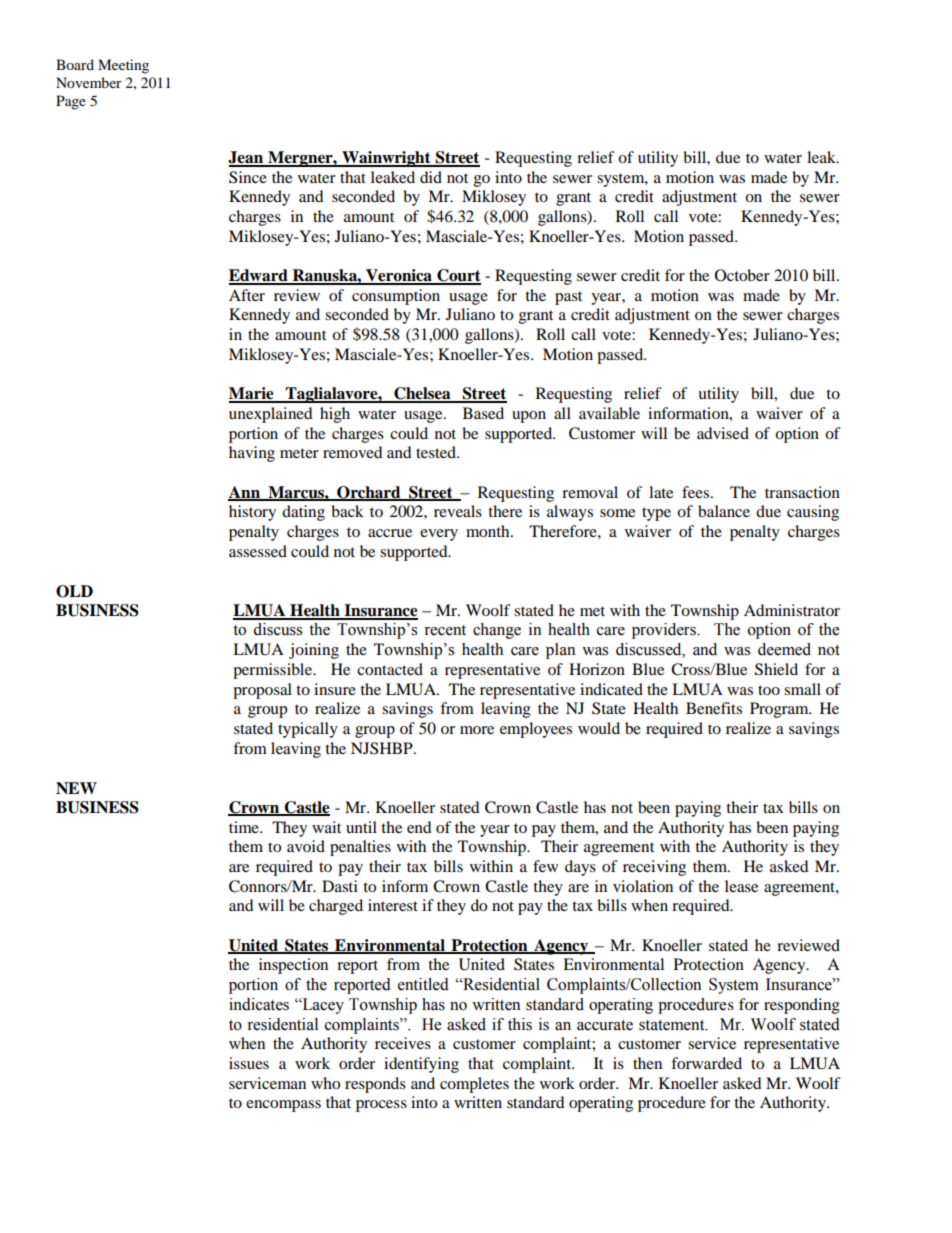  What do you see at coordinates (123, 66) in the screenshot?
I see `Meeting` at bounding box center [123, 66].
